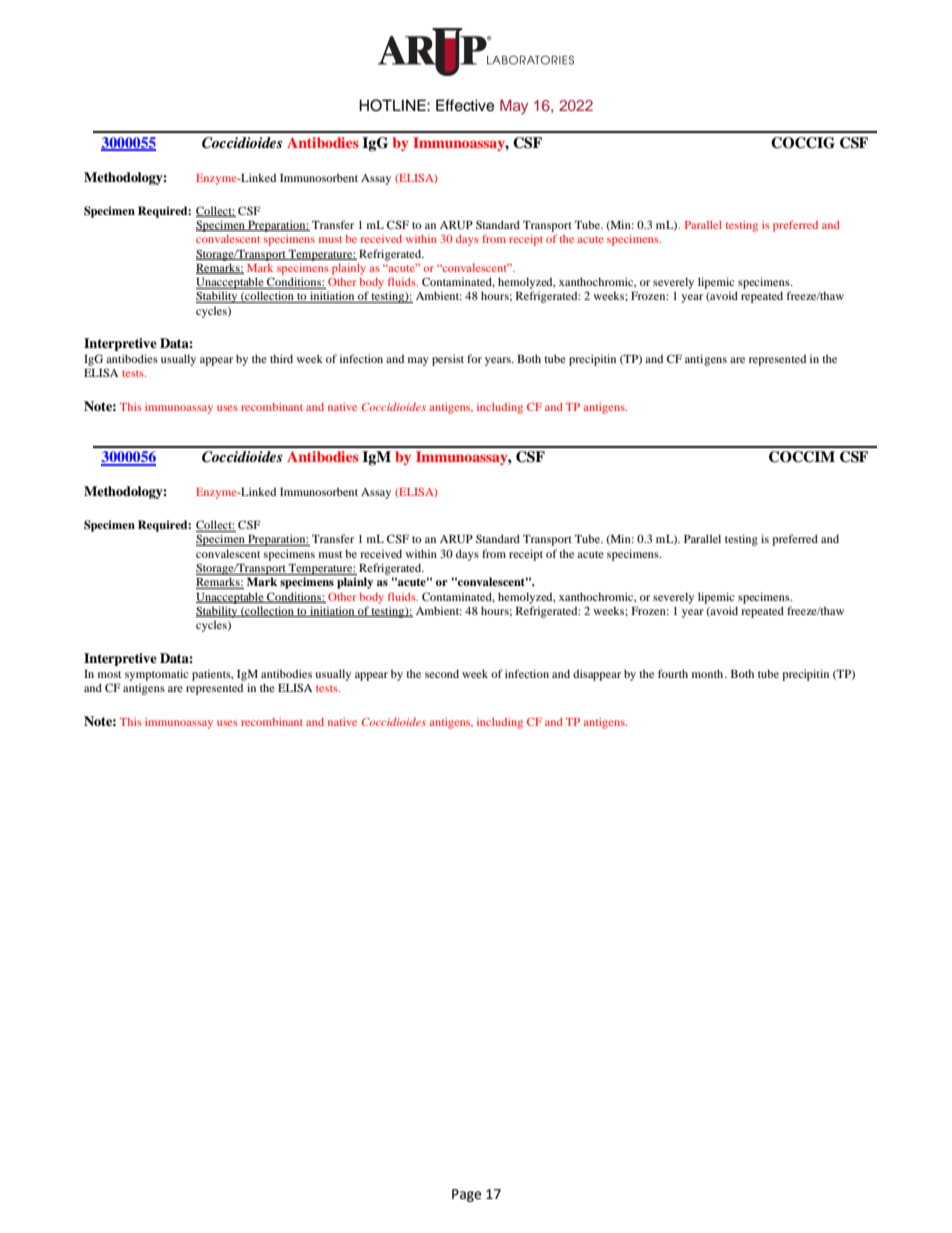 The height and width of the screenshot is (1233, 952). Describe the element at coordinates (109, 674) in the screenshot. I see `most` at that location.
